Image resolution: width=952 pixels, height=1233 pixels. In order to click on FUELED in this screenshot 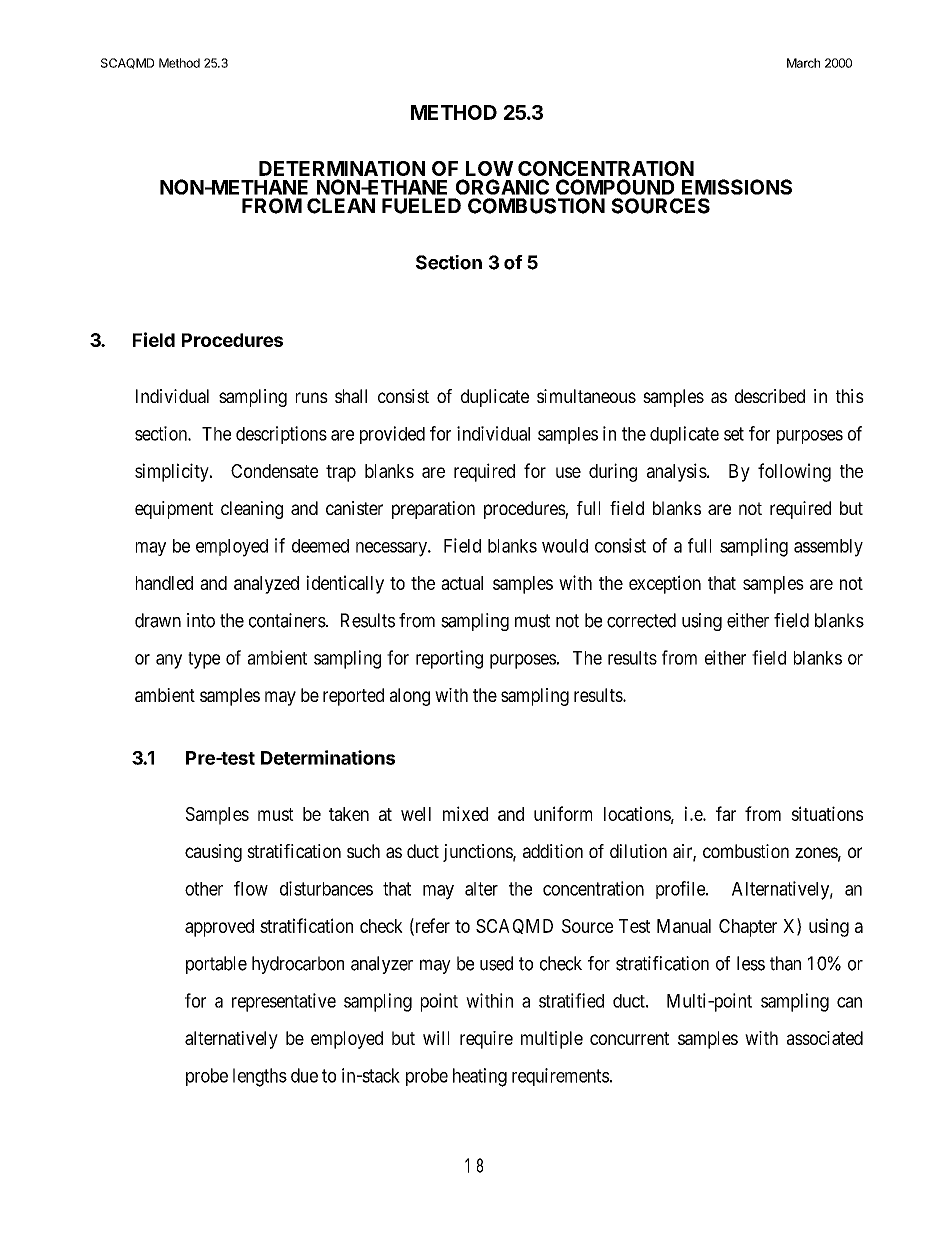, I will do `click(421, 206)`.
